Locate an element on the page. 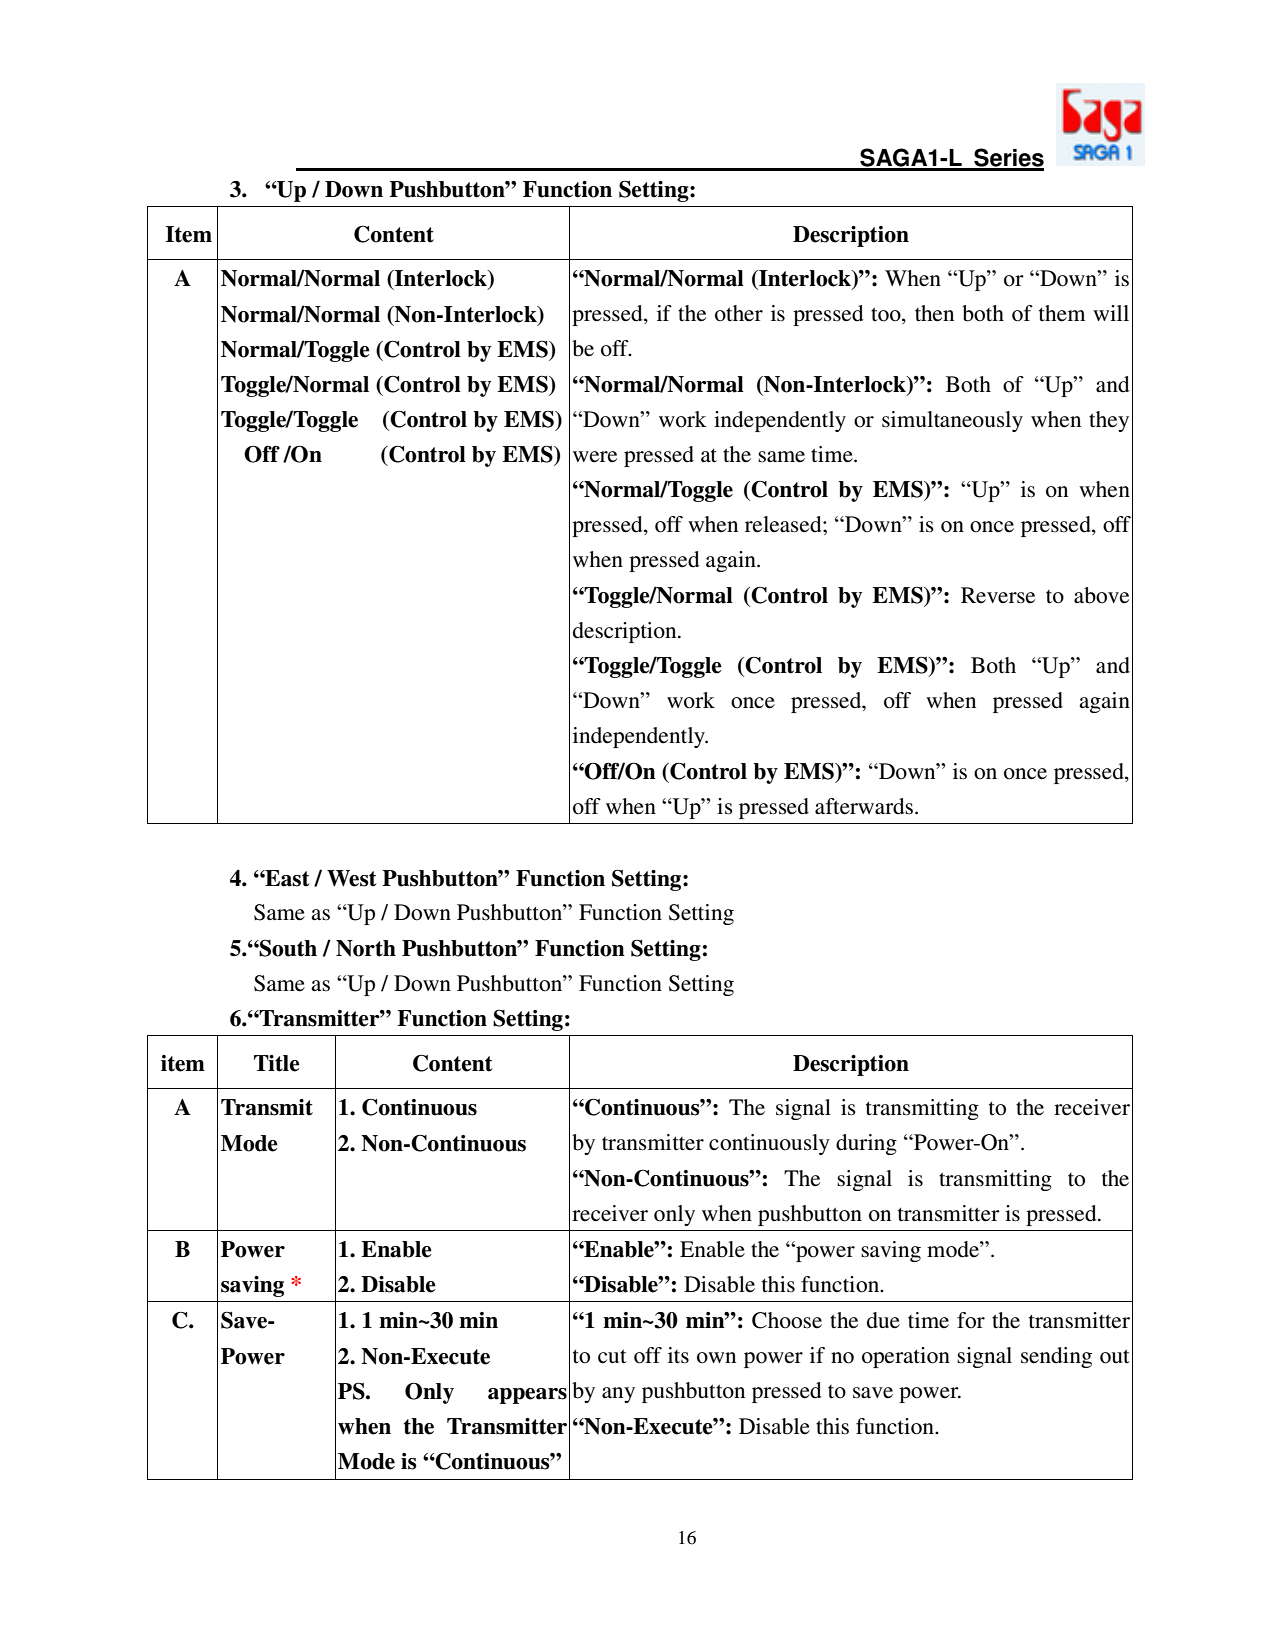 Image resolution: width=1272 pixels, height=1647 pixels. West is located at coordinates (351, 878).
